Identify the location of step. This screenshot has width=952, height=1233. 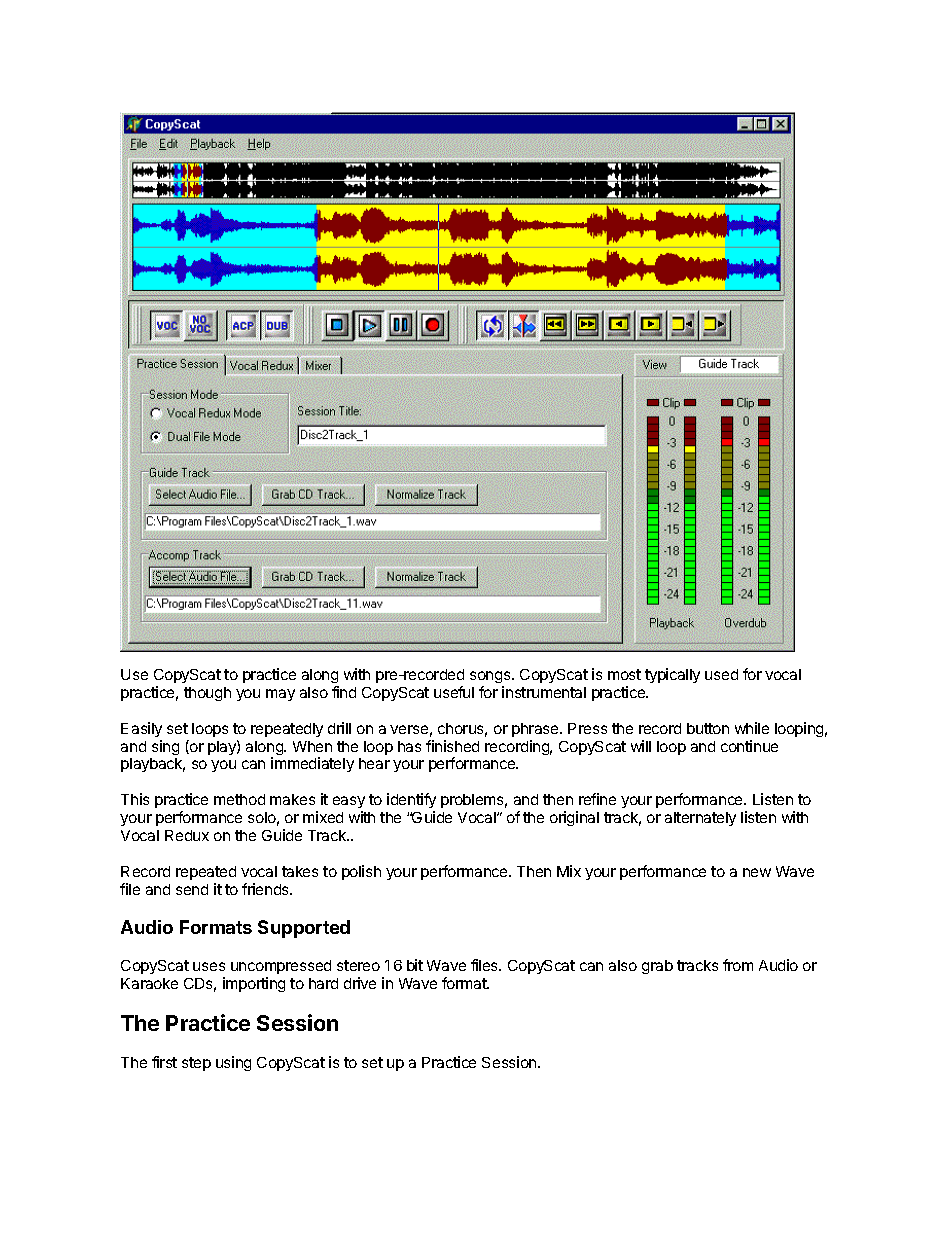
(196, 1064).
